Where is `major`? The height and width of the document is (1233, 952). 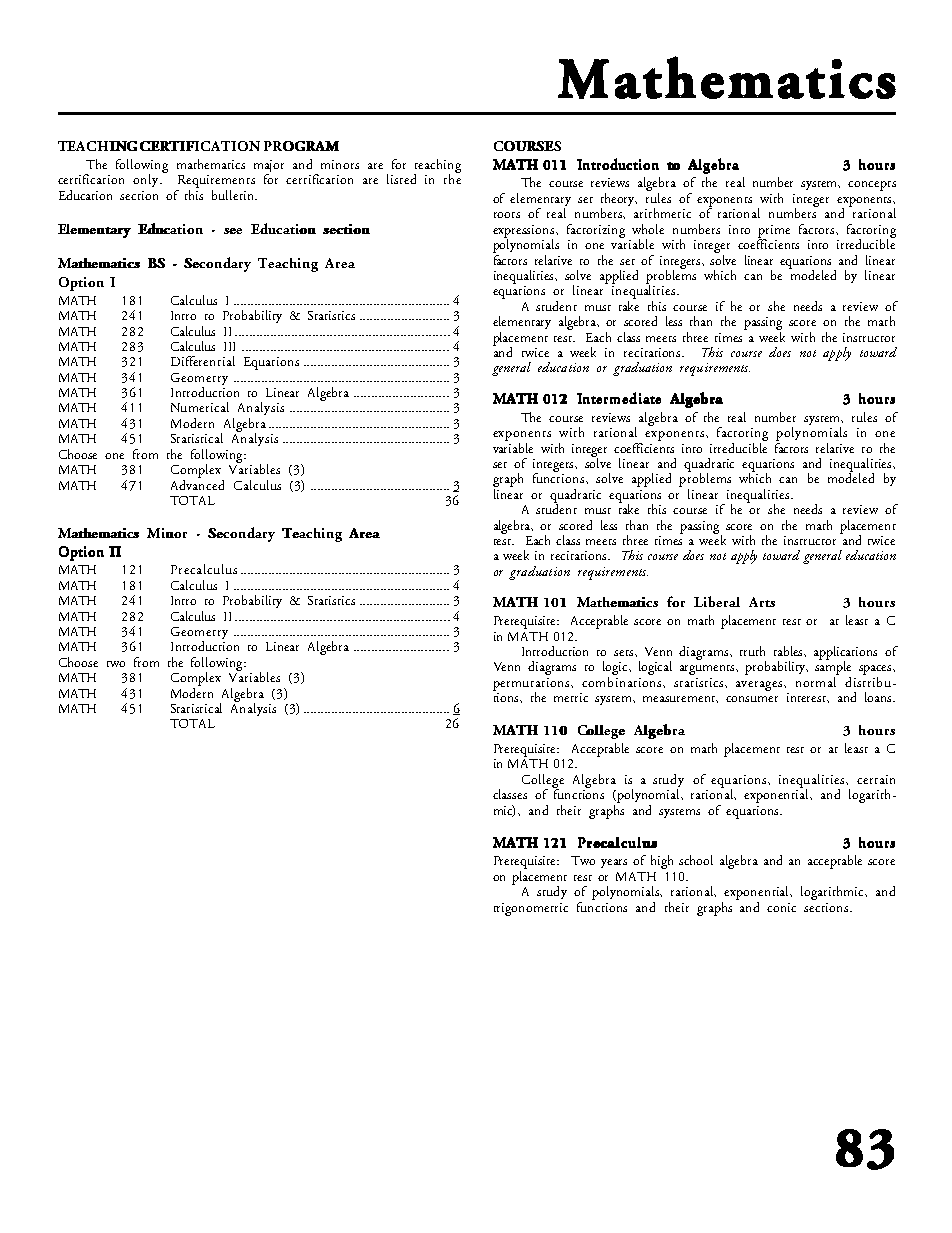 major is located at coordinates (269, 167).
